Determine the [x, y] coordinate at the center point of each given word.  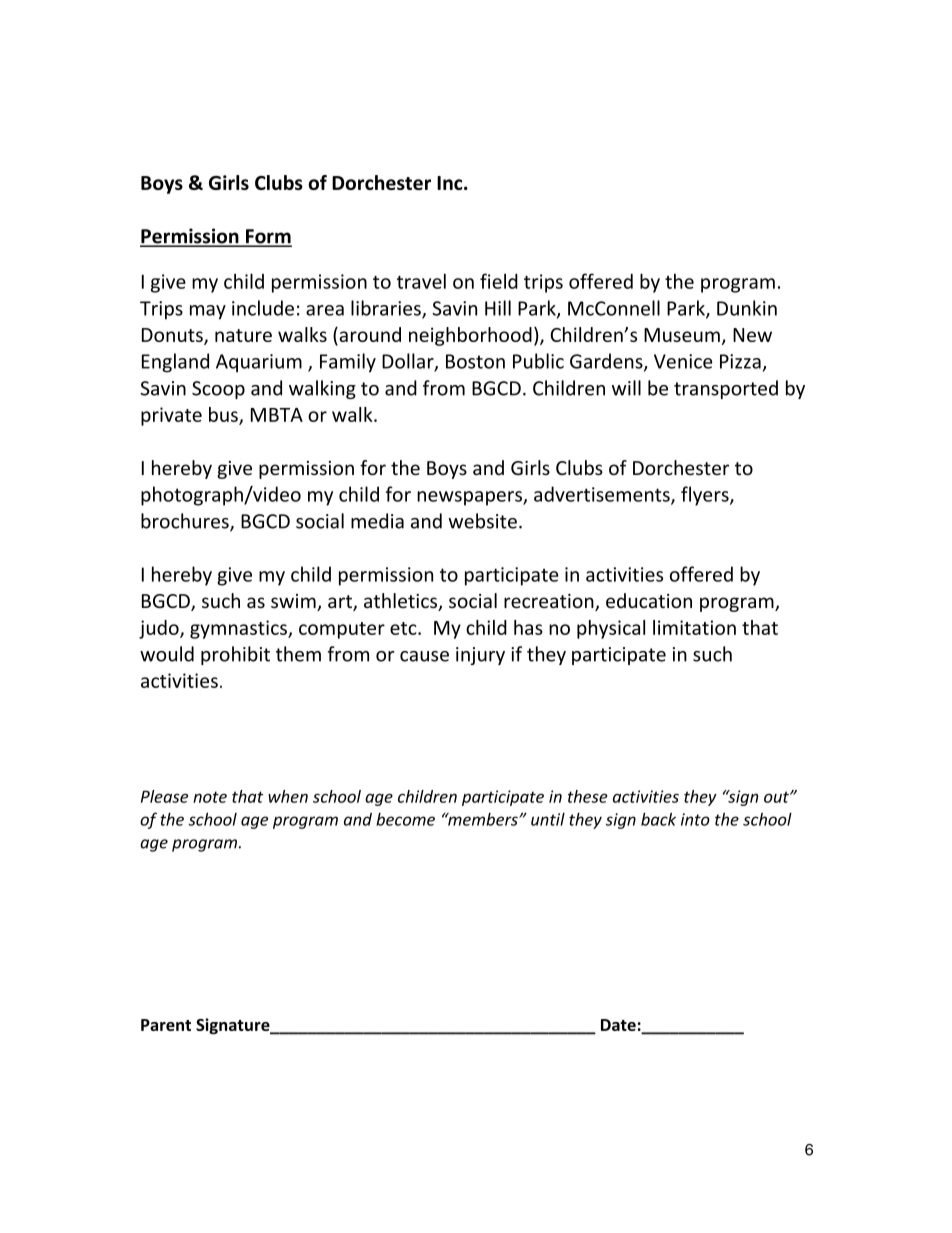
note [210, 797]
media [377, 521]
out [777, 797]
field [499, 281]
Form [268, 237]
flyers [706, 496]
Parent [166, 1025]
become [405, 819]
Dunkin [747, 308]
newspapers [470, 498]
